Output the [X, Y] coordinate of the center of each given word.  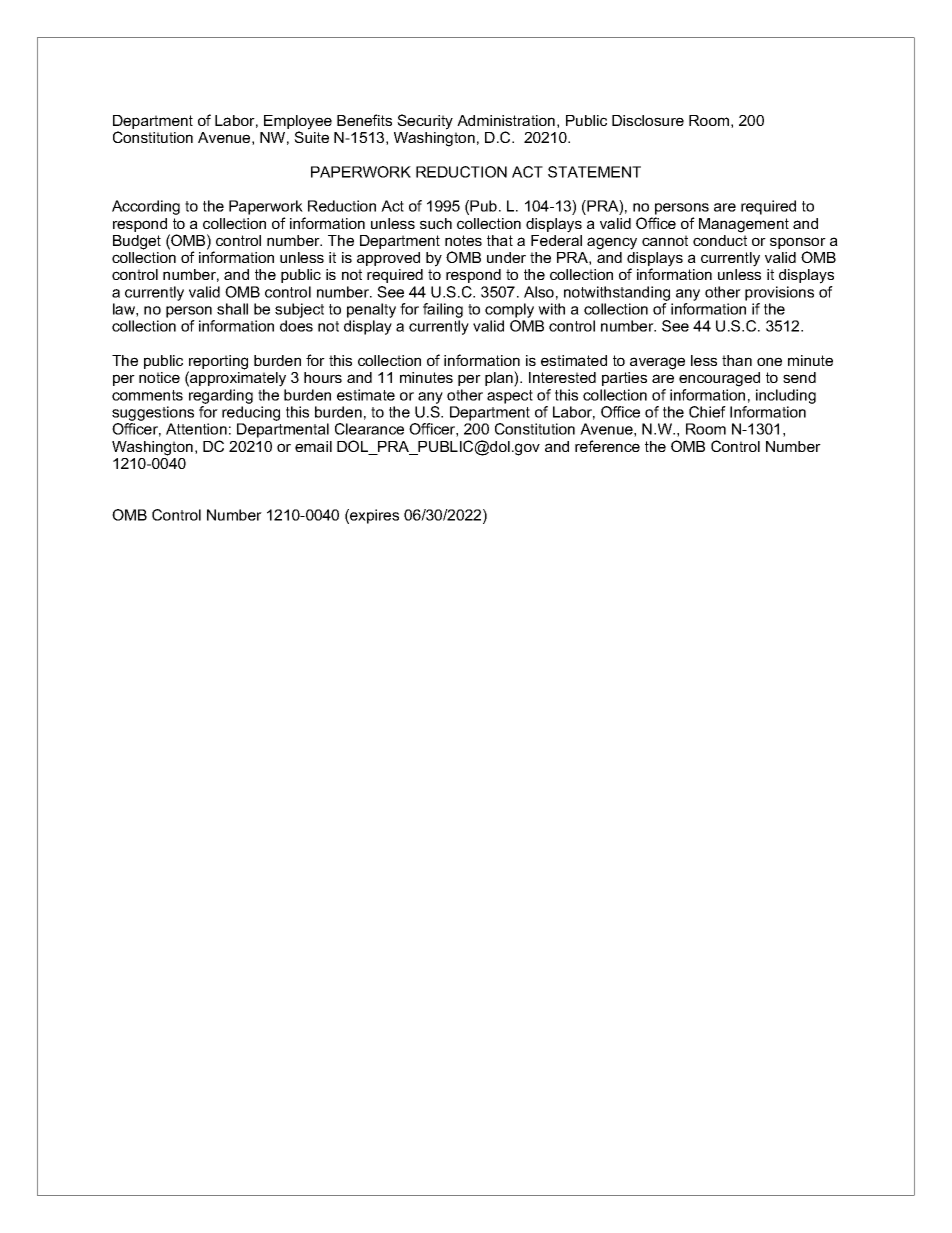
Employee [298, 123]
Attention [196, 429]
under [506, 257]
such [436, 223]
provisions [779, 293]
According [146, 207]
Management [744, 225]
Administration [506, 120]
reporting [218, 363]
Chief [707, 412]
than [737, 360]
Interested [562, 377]
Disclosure [648, 120]
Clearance [369, 429]
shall [232, 309]
